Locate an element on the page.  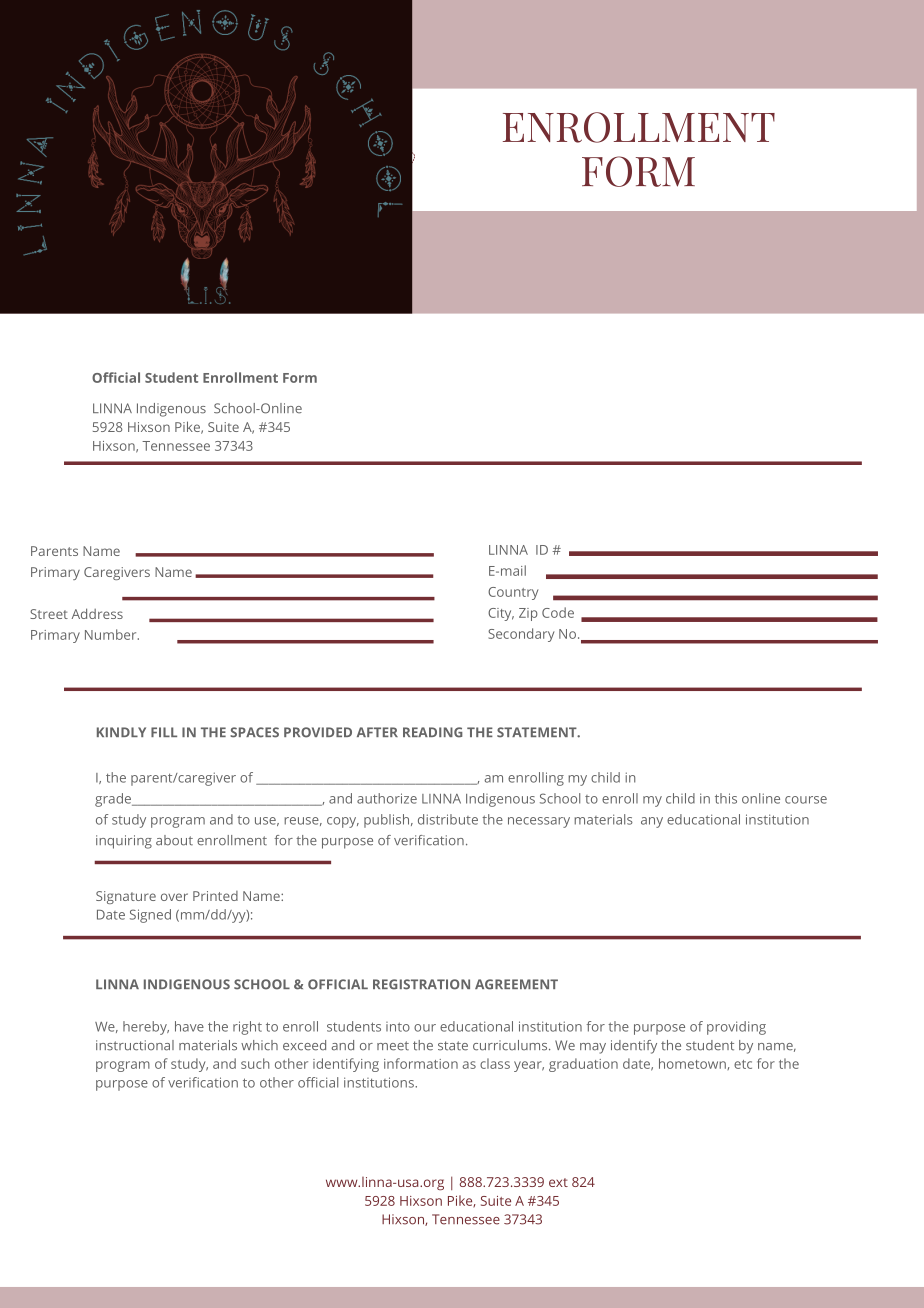
this is located at coordinates (726, 798).
